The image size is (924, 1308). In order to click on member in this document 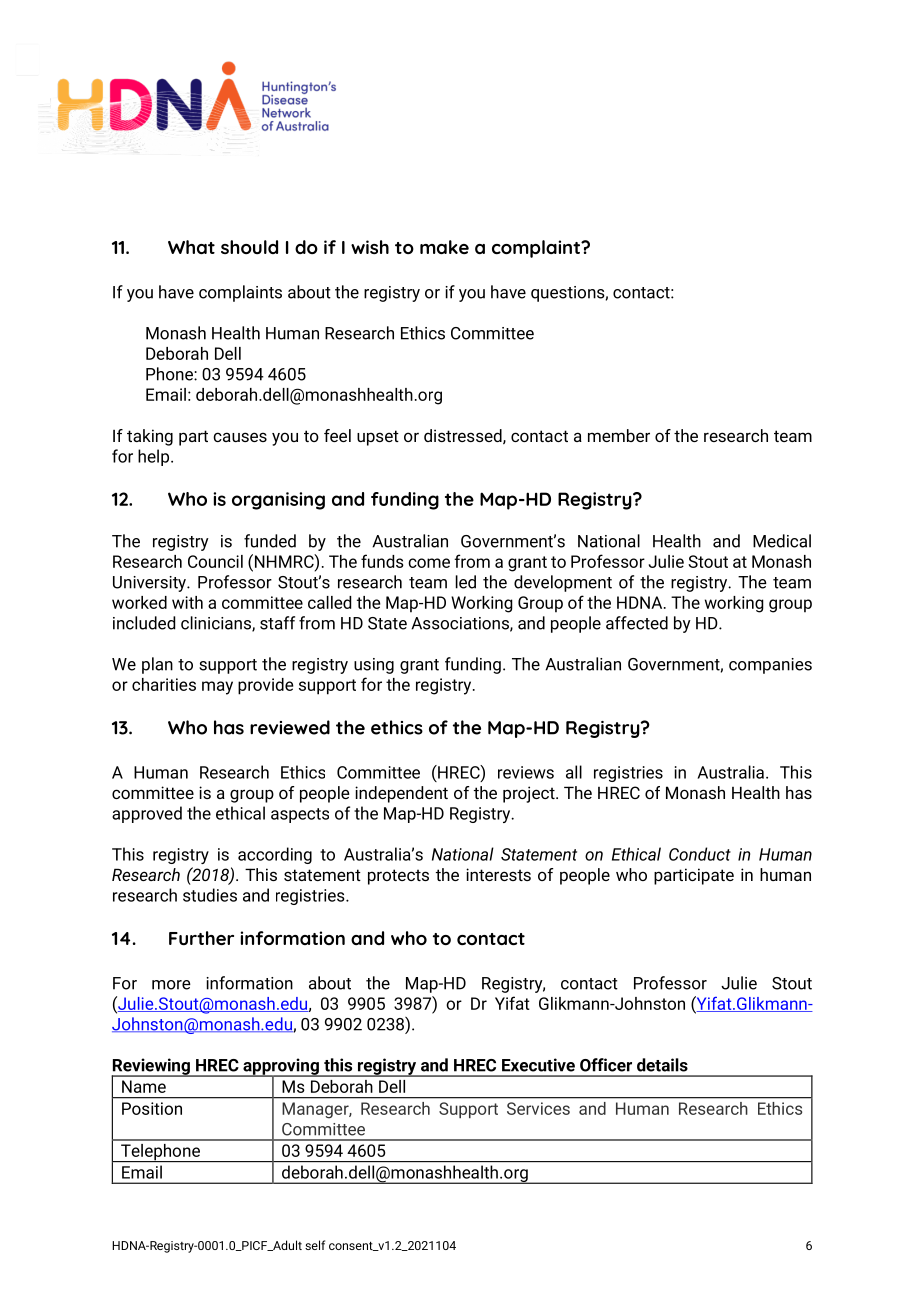, I will do `click(619, 435)`.
